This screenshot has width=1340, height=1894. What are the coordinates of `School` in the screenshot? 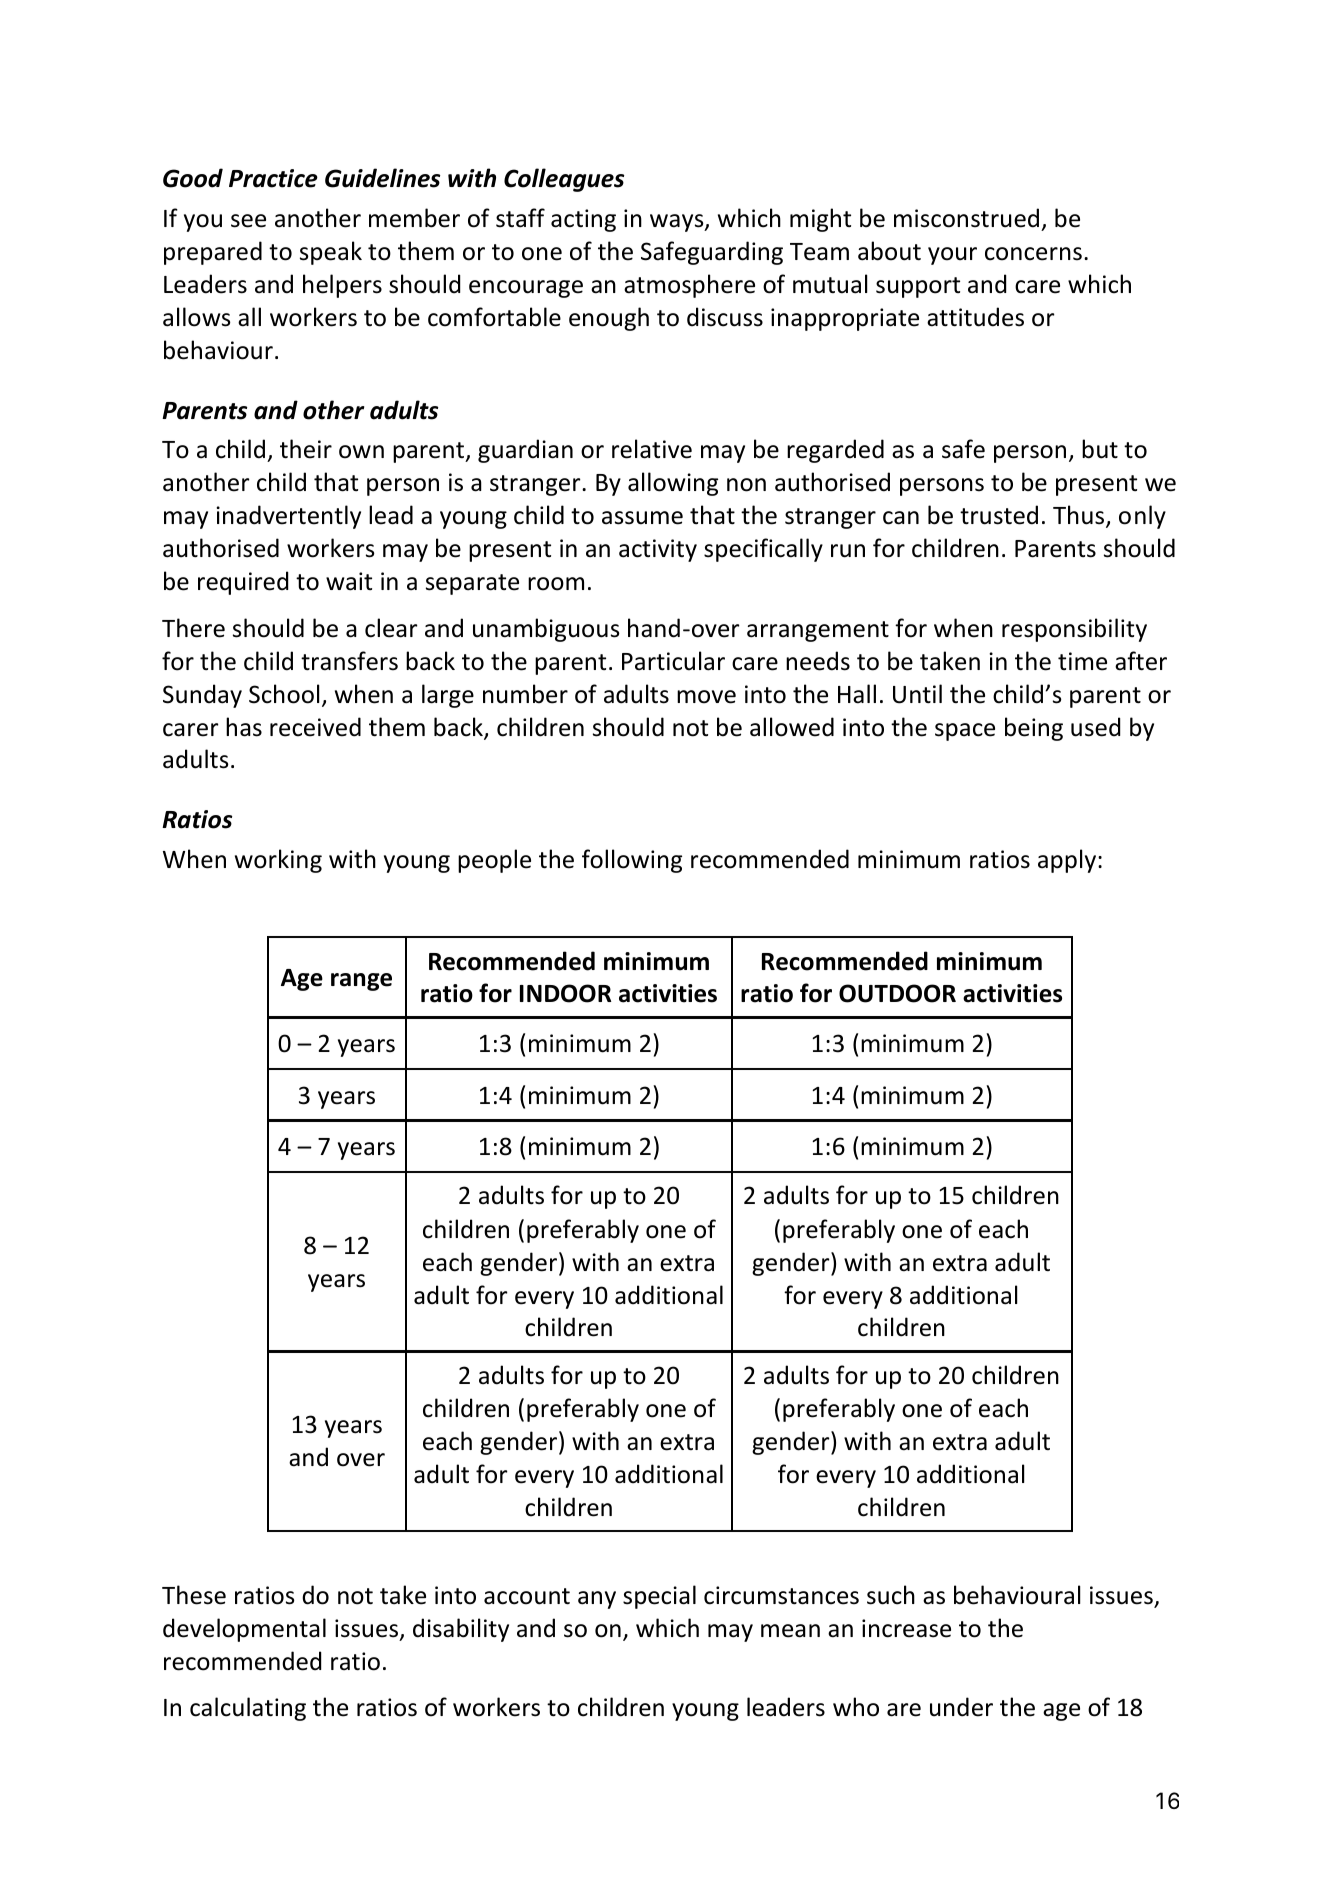 It's located at (284, 694).
